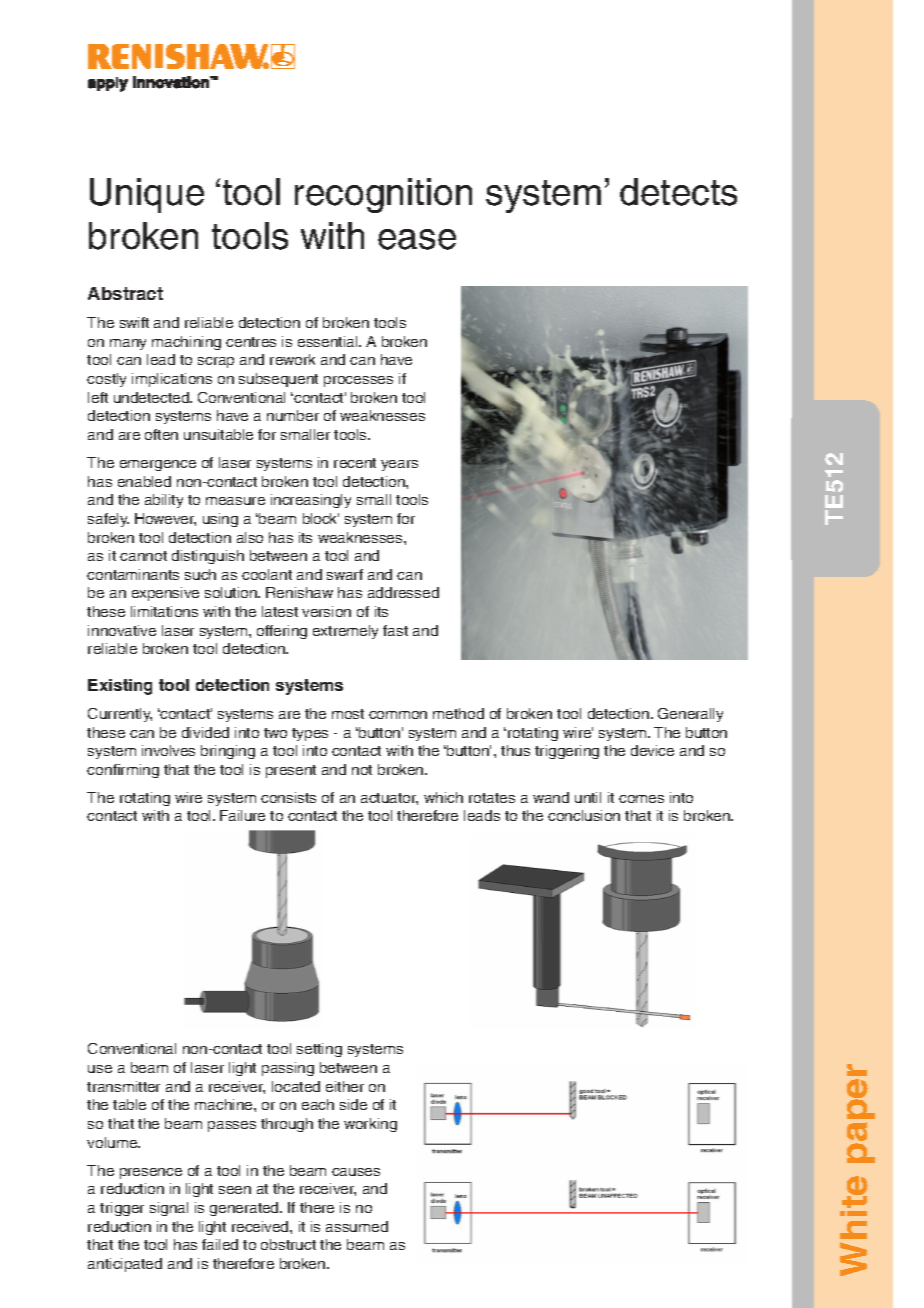  Describe the element at coordinates (357, 1226) in the screenshot. I see `assumed` at that location.
